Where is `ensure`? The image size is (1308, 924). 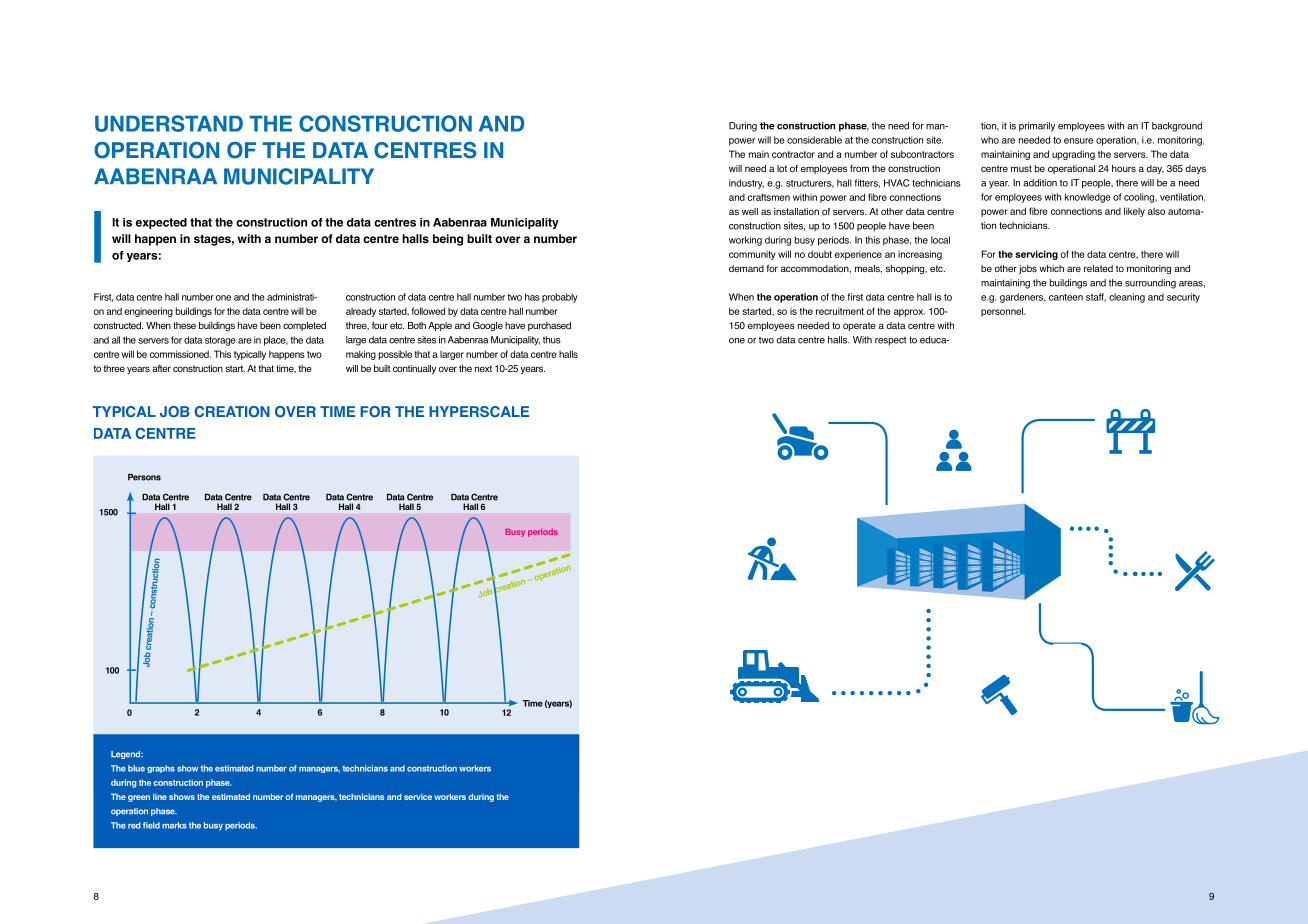 ensure is located at coordinates (1078, 141).
